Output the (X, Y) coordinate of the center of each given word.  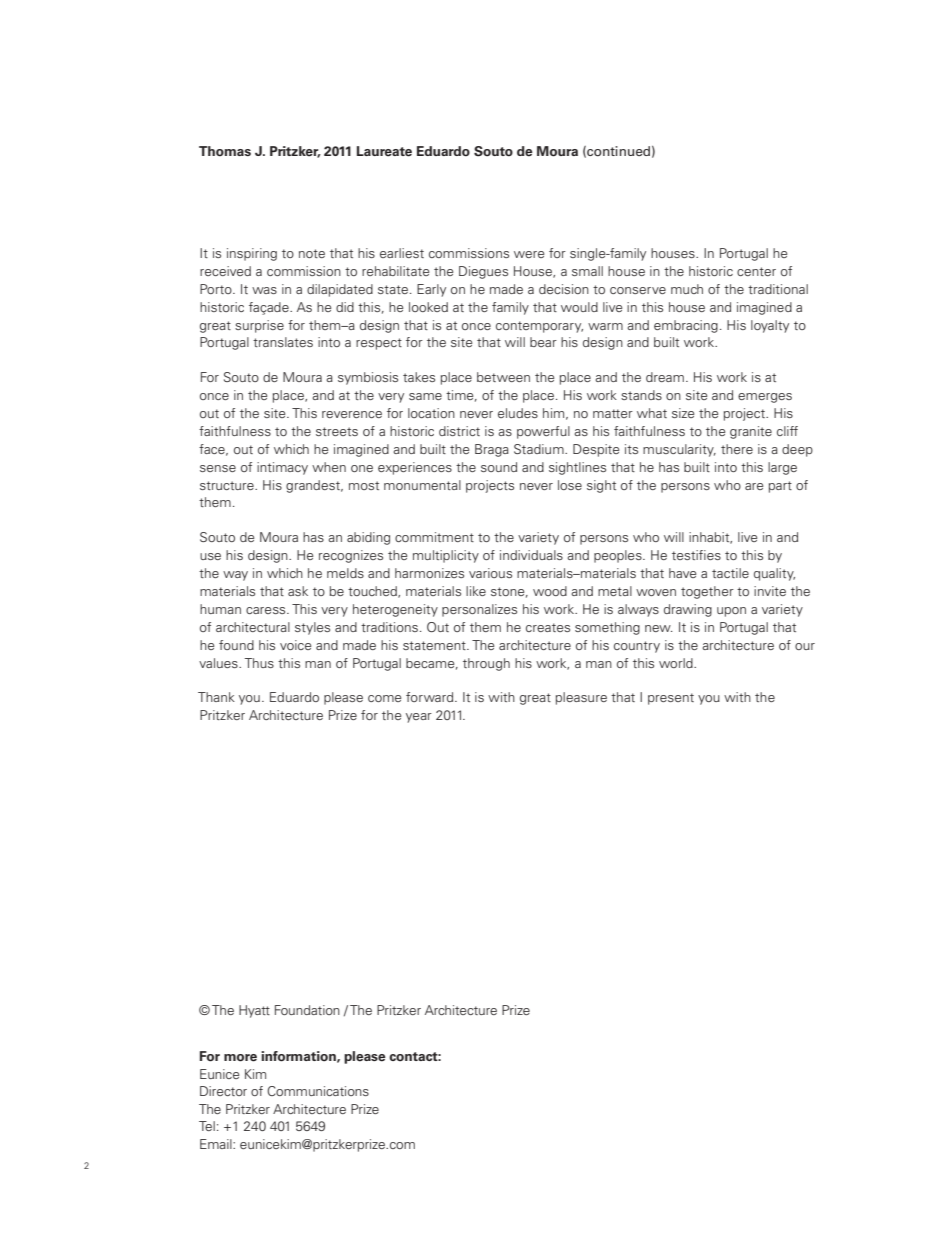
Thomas (225, 151)
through (486, 664)
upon (731, 612)
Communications (318, 1091)
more (240, 1058)
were (529, 254)
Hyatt (254, 1011)
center (756, 271)
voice (295, 645)
